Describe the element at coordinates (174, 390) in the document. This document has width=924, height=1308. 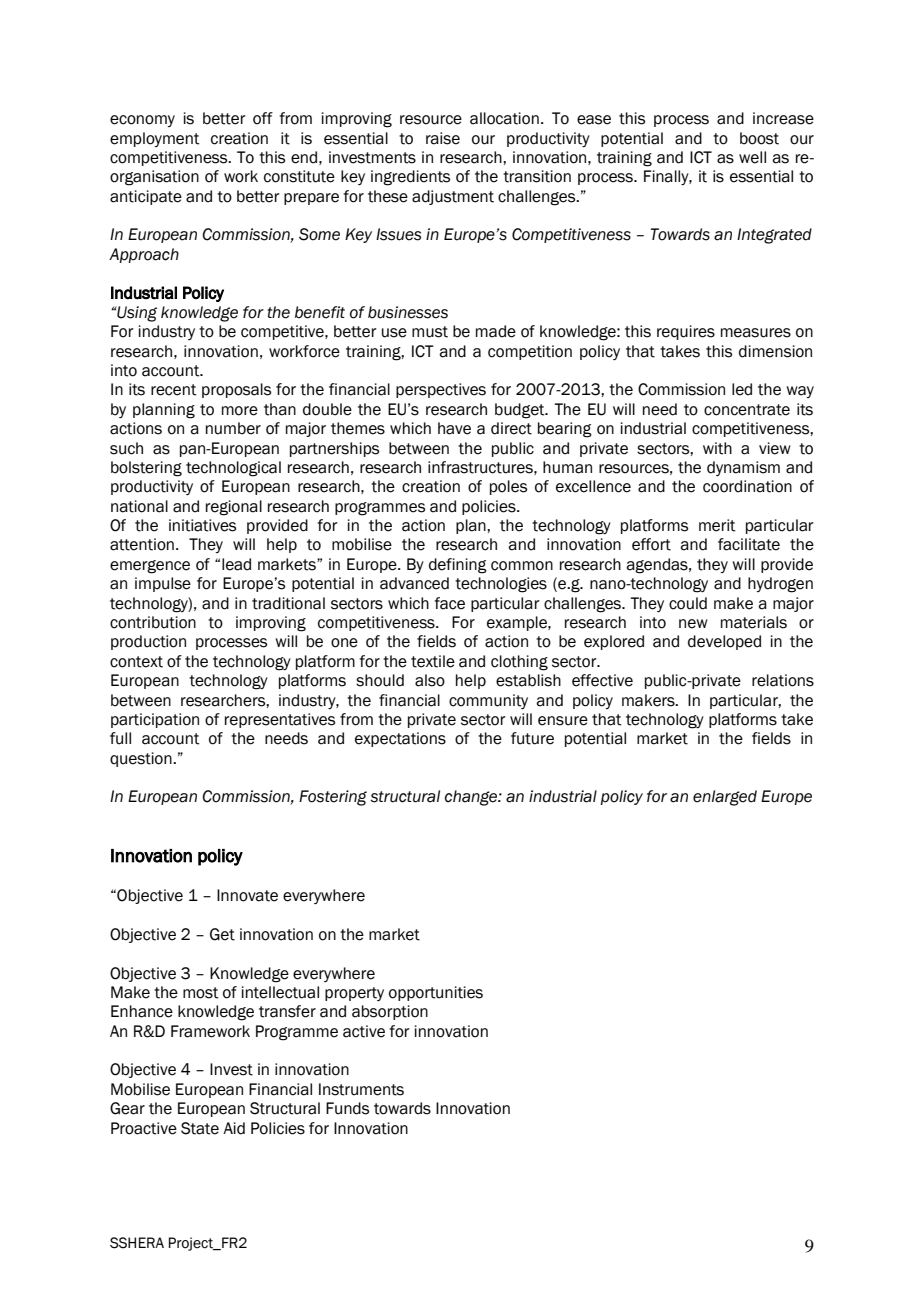
I see `recent` at that location.
